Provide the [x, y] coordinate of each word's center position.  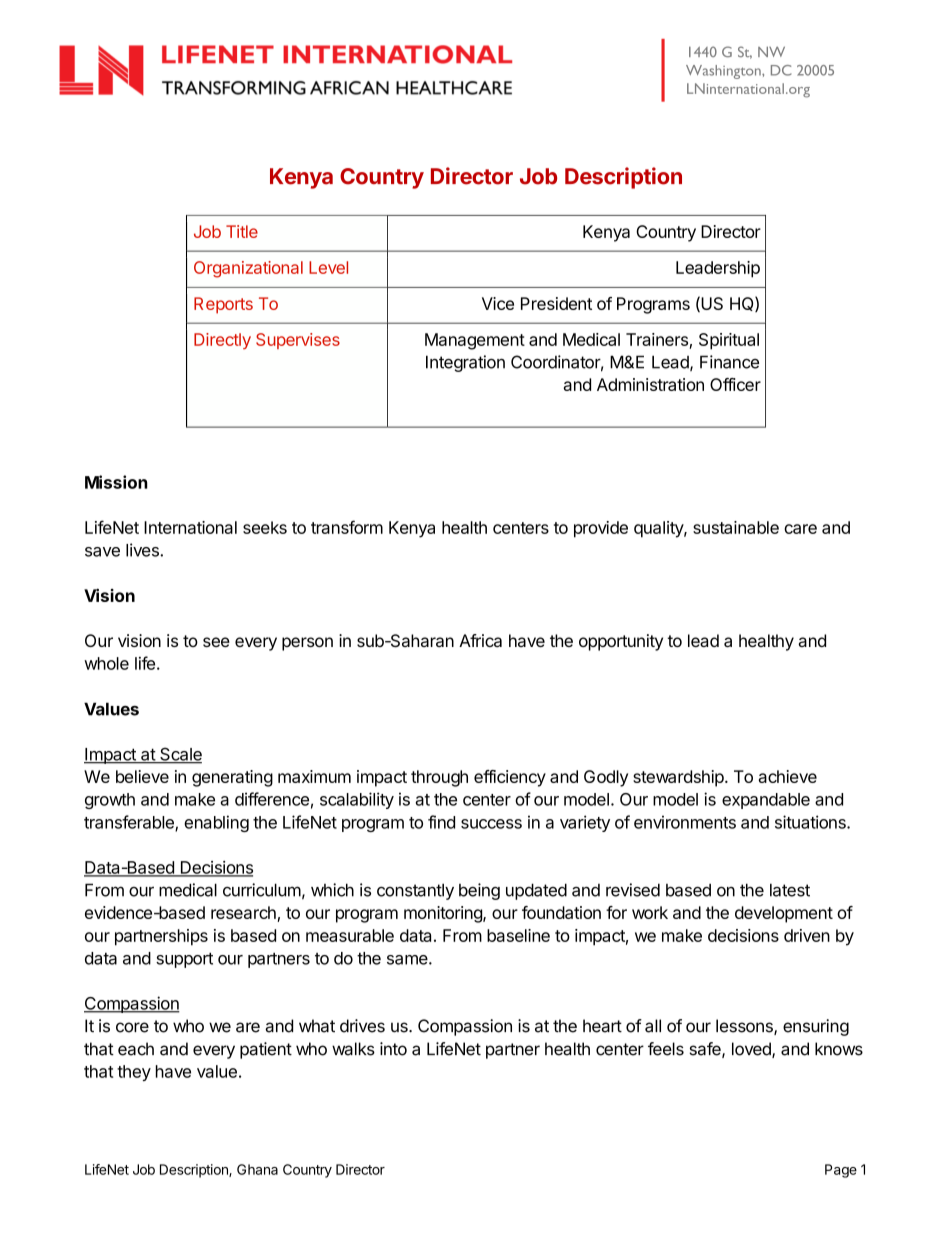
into [393, 1049]
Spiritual [729, 341]
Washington [724, 72]
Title [242, 231]
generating [232, 778]
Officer [735, 384]
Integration [465, 363]
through [439, 778]
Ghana [257, 1169]
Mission [116, 482]
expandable [766, 801]
